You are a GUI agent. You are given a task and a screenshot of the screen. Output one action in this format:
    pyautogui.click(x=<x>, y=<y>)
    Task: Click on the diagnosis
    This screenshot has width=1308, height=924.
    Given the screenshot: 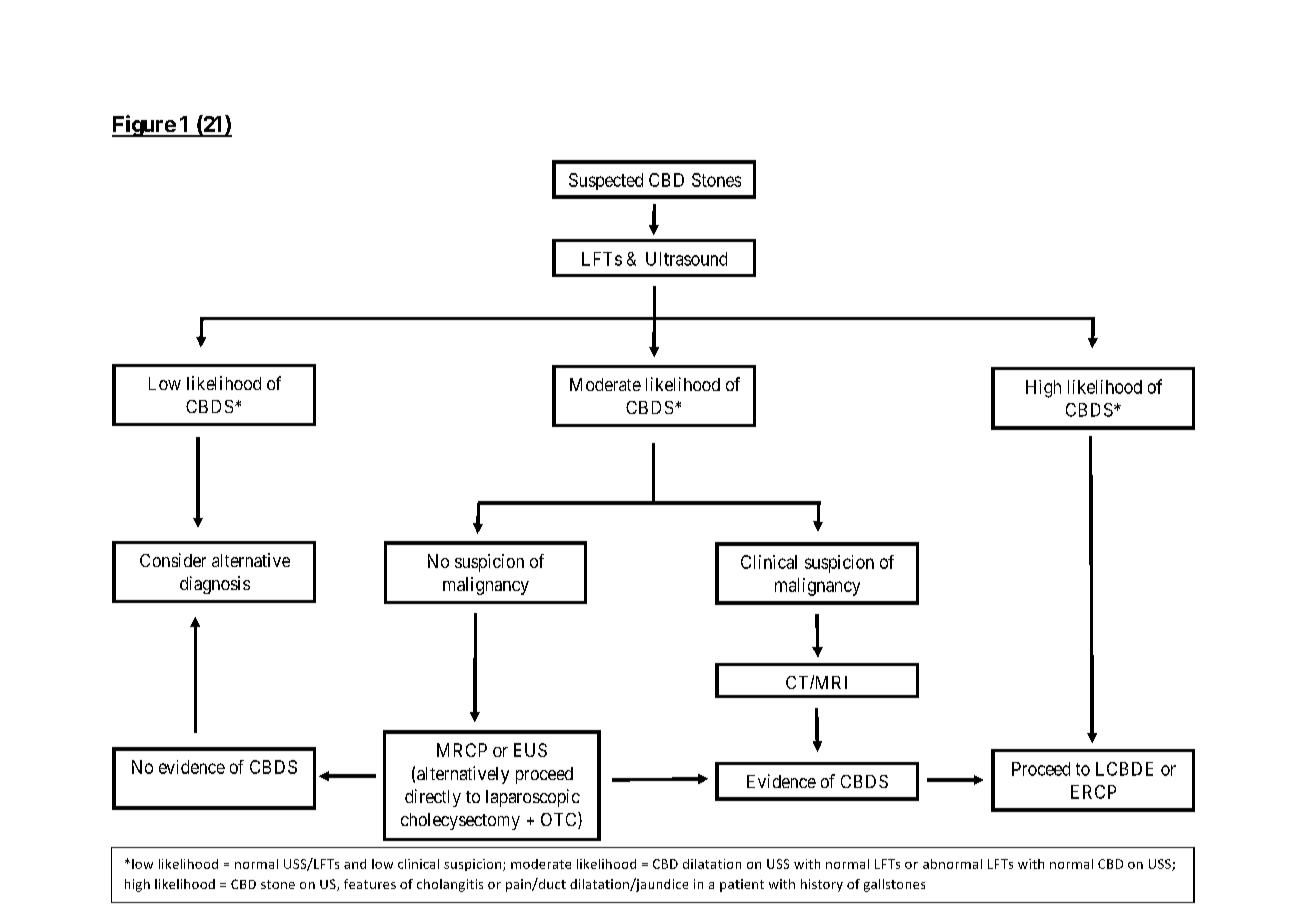 What is the action you would take?
    pyautogui.click(x=215, y=585)
